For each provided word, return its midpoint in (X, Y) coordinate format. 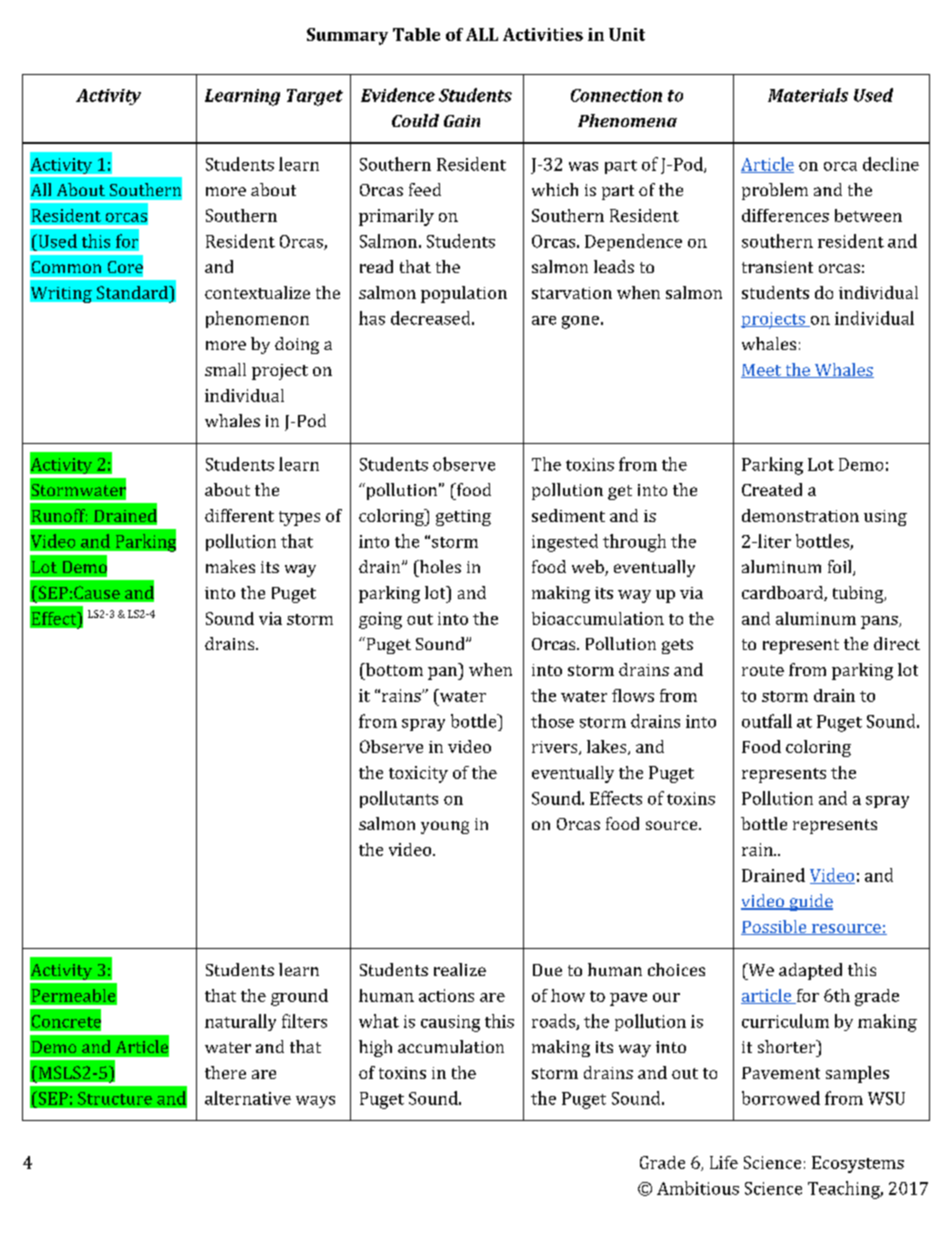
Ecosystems (858, 1164)
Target (315, 97)
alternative (248, 1098)
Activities (543, 34)
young (445, 827)
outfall (767, 721)
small (225, 369)
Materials (808, 95)
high (375, 1048)
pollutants (399, 799)
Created (772, 489)
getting (463, 518)
